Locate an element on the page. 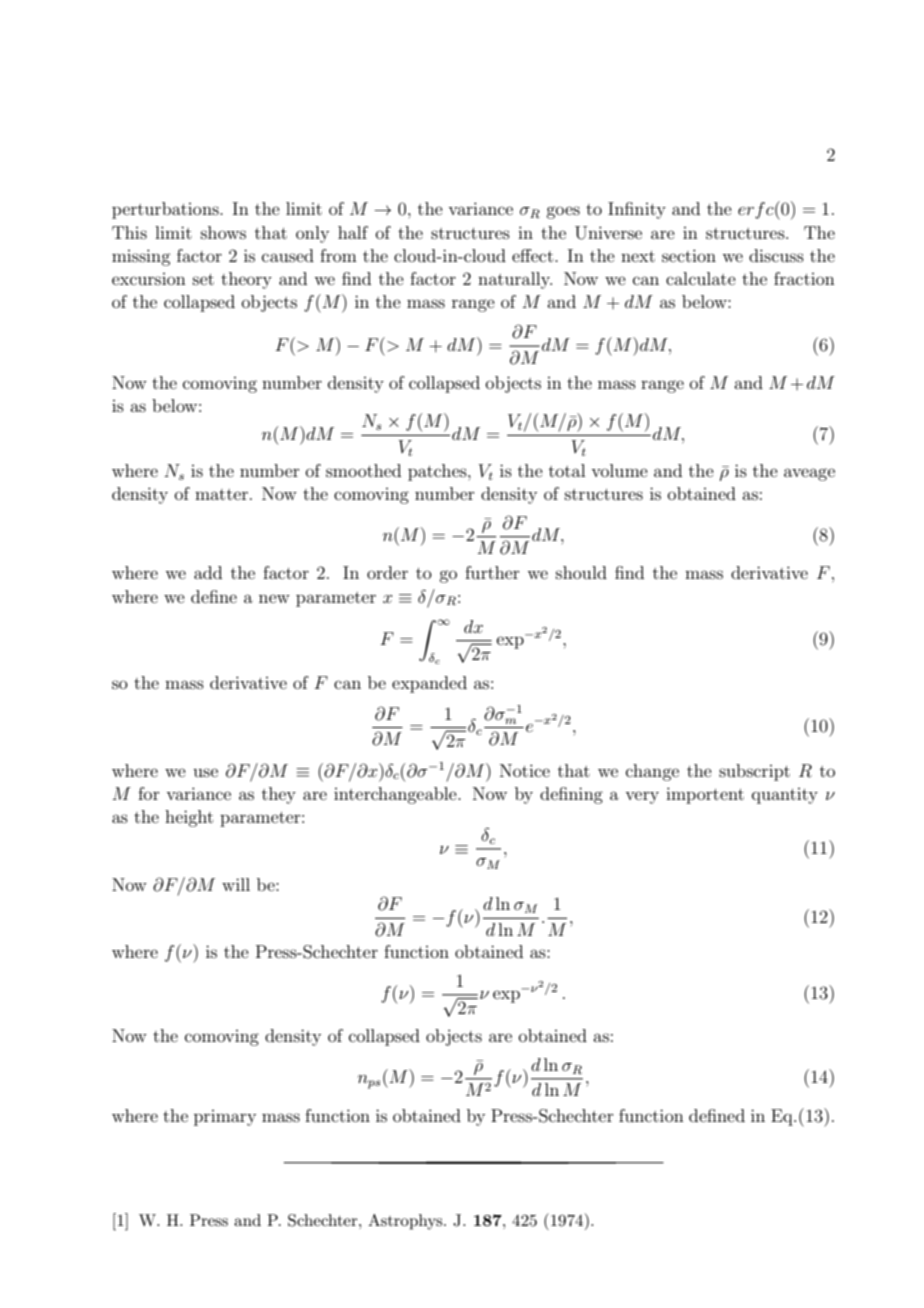  matter is located at coordinates (221, 494).
